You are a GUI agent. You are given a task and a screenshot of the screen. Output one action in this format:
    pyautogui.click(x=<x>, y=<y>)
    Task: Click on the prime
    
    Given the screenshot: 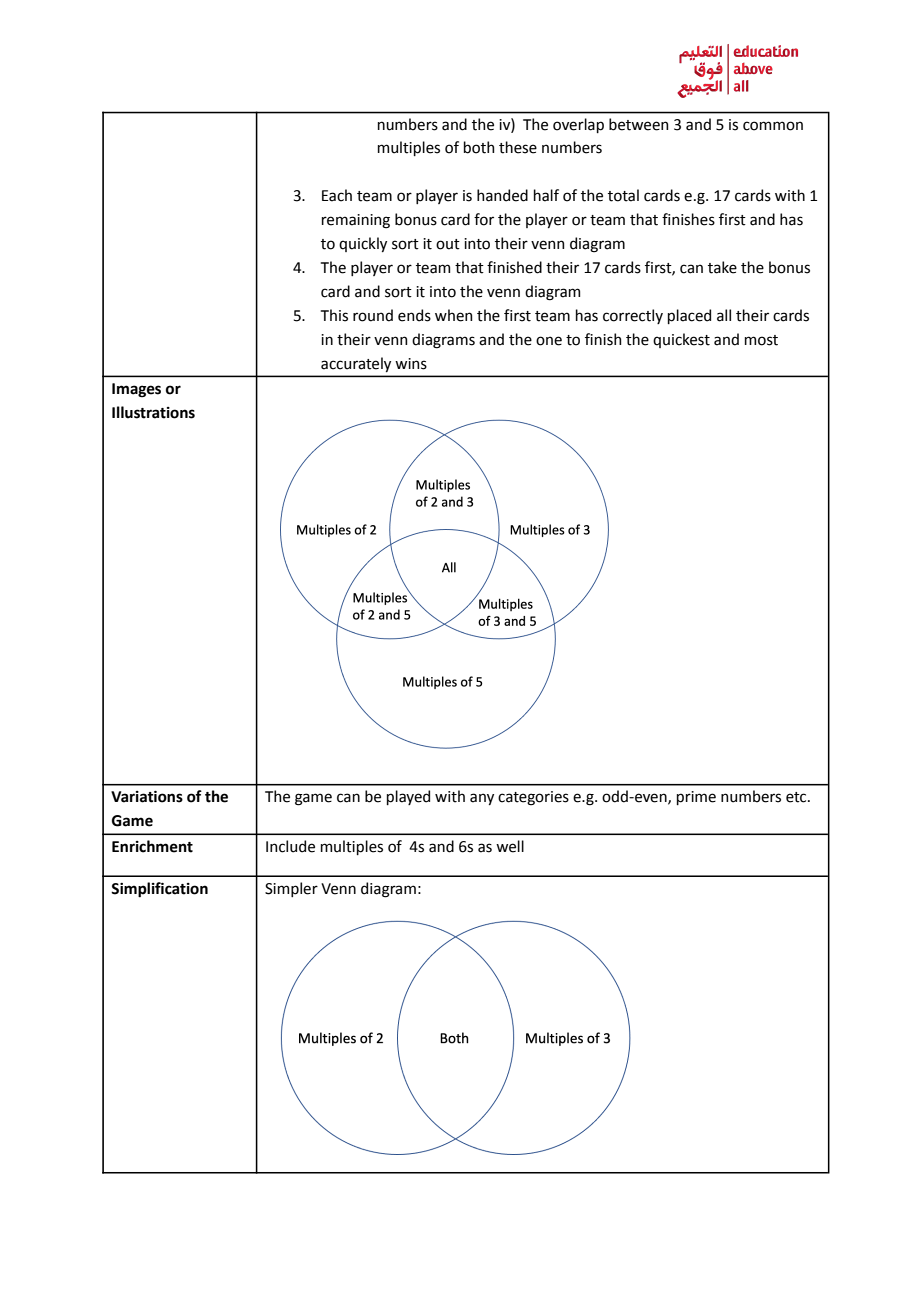 What is the action you would take?
    pyautogui.click(x=696, y=798)
